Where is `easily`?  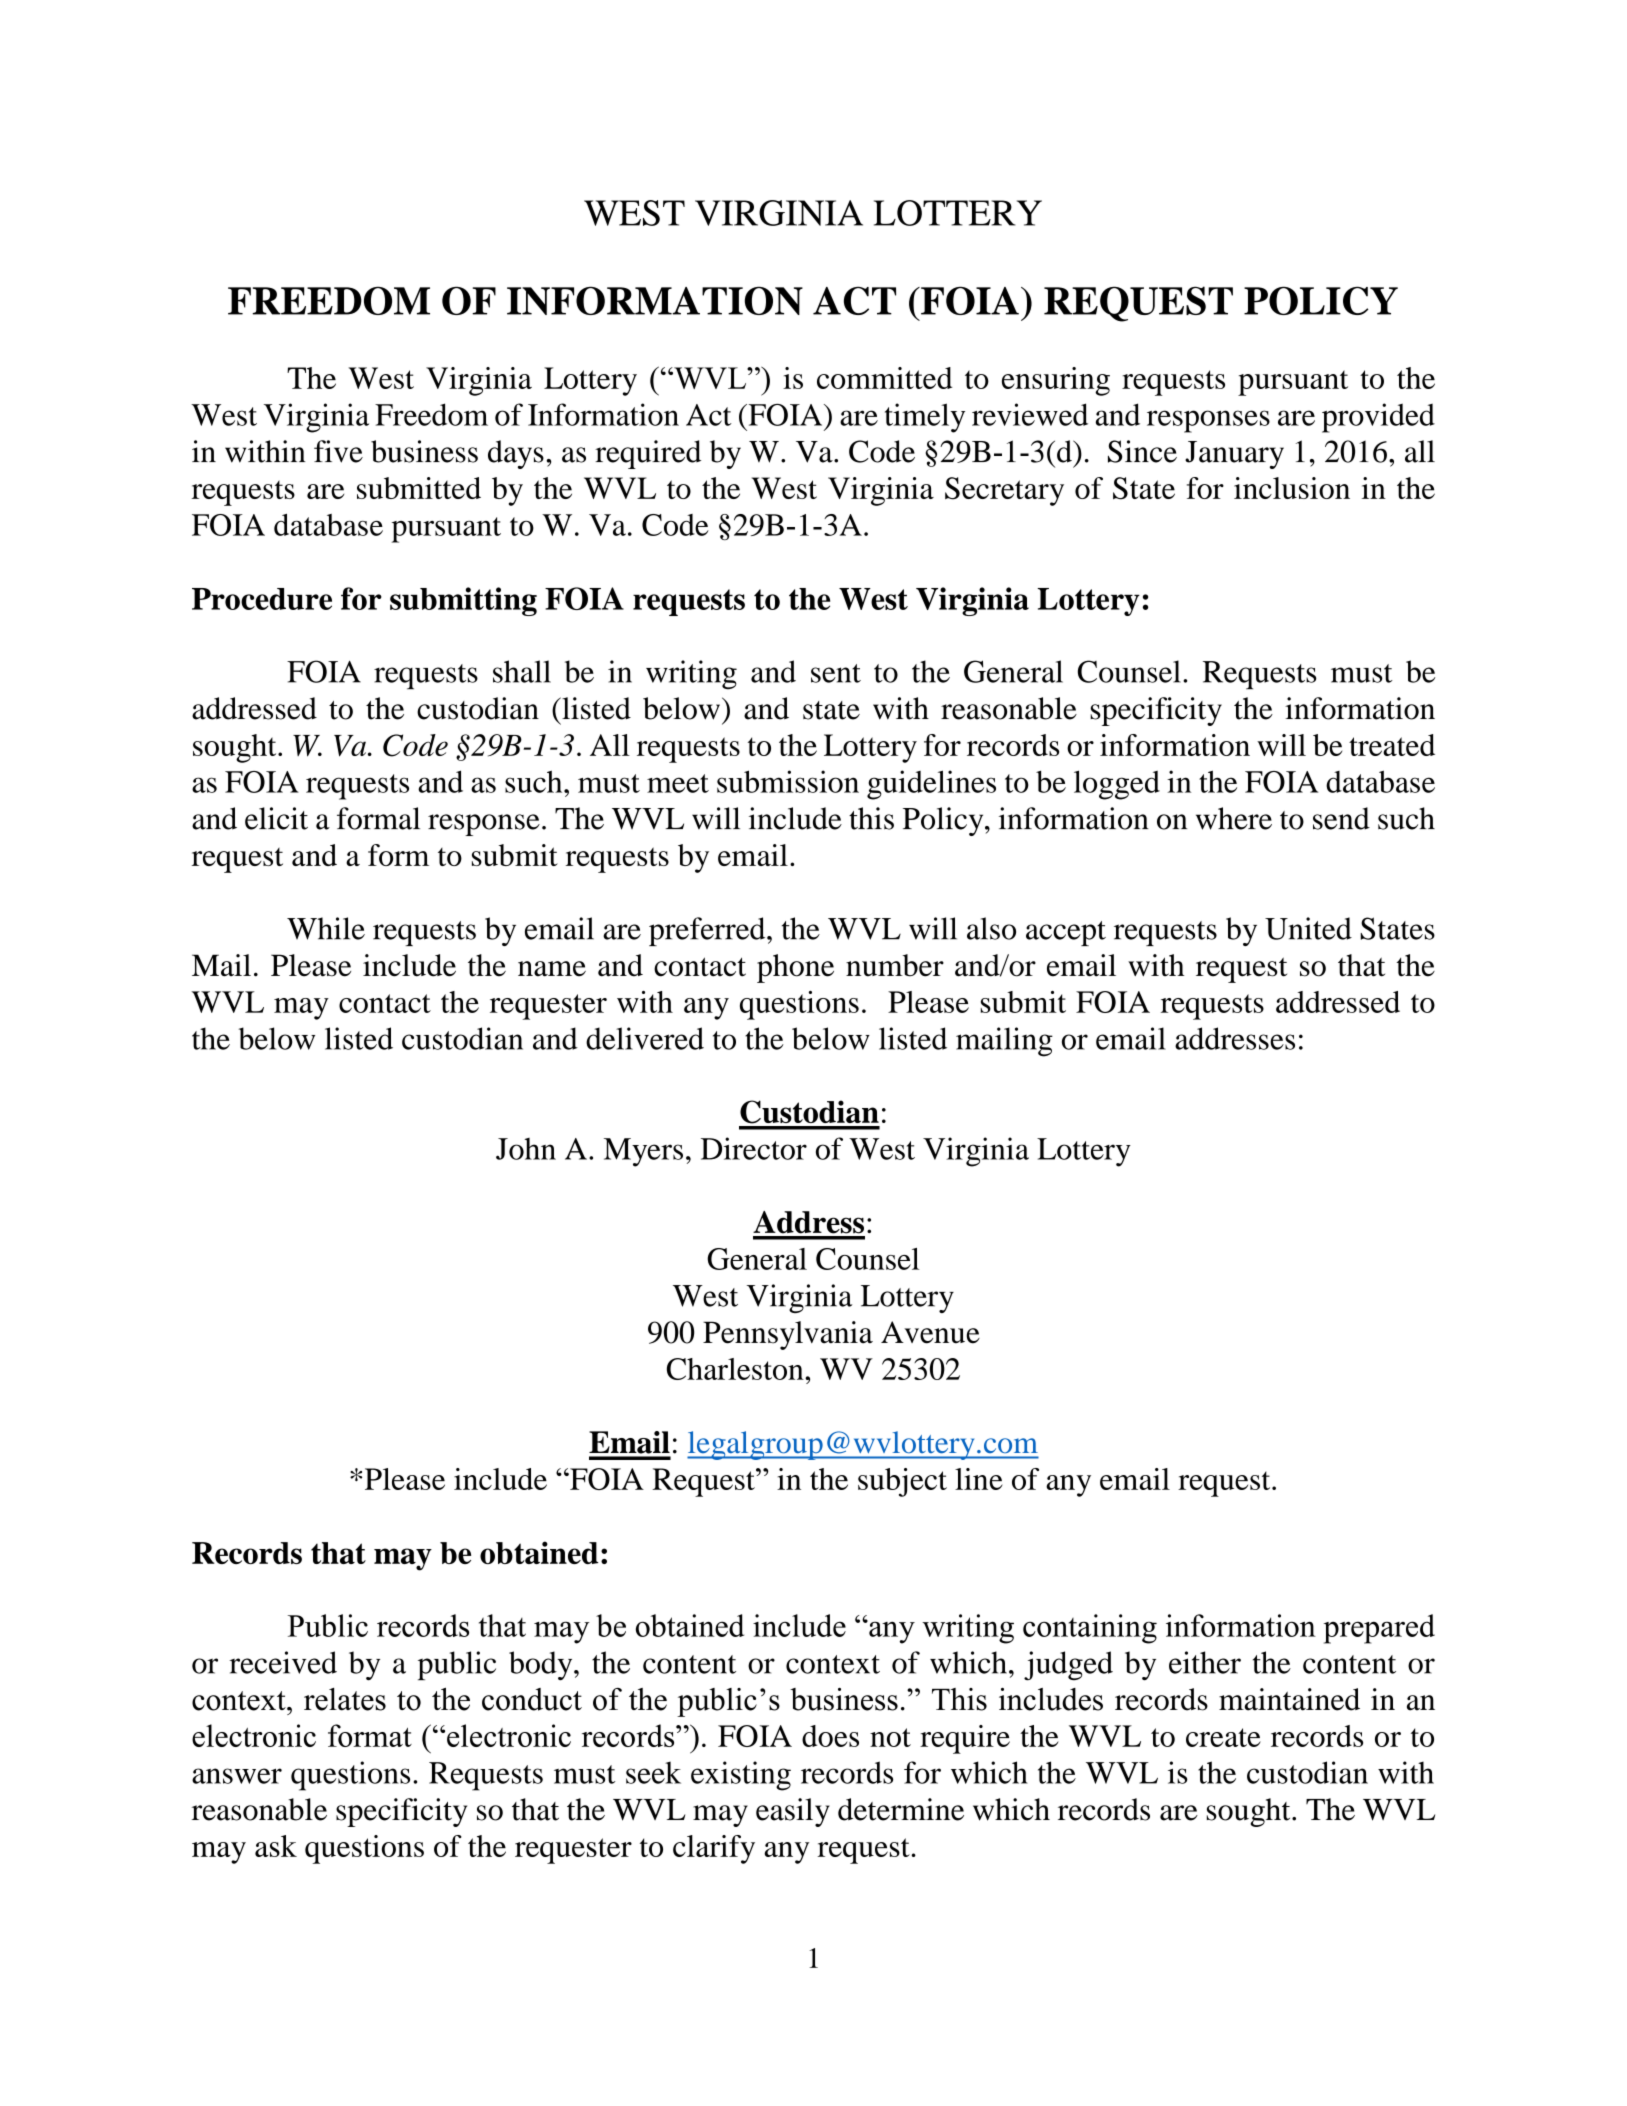
easily is located at coordinates (793, 1812).
